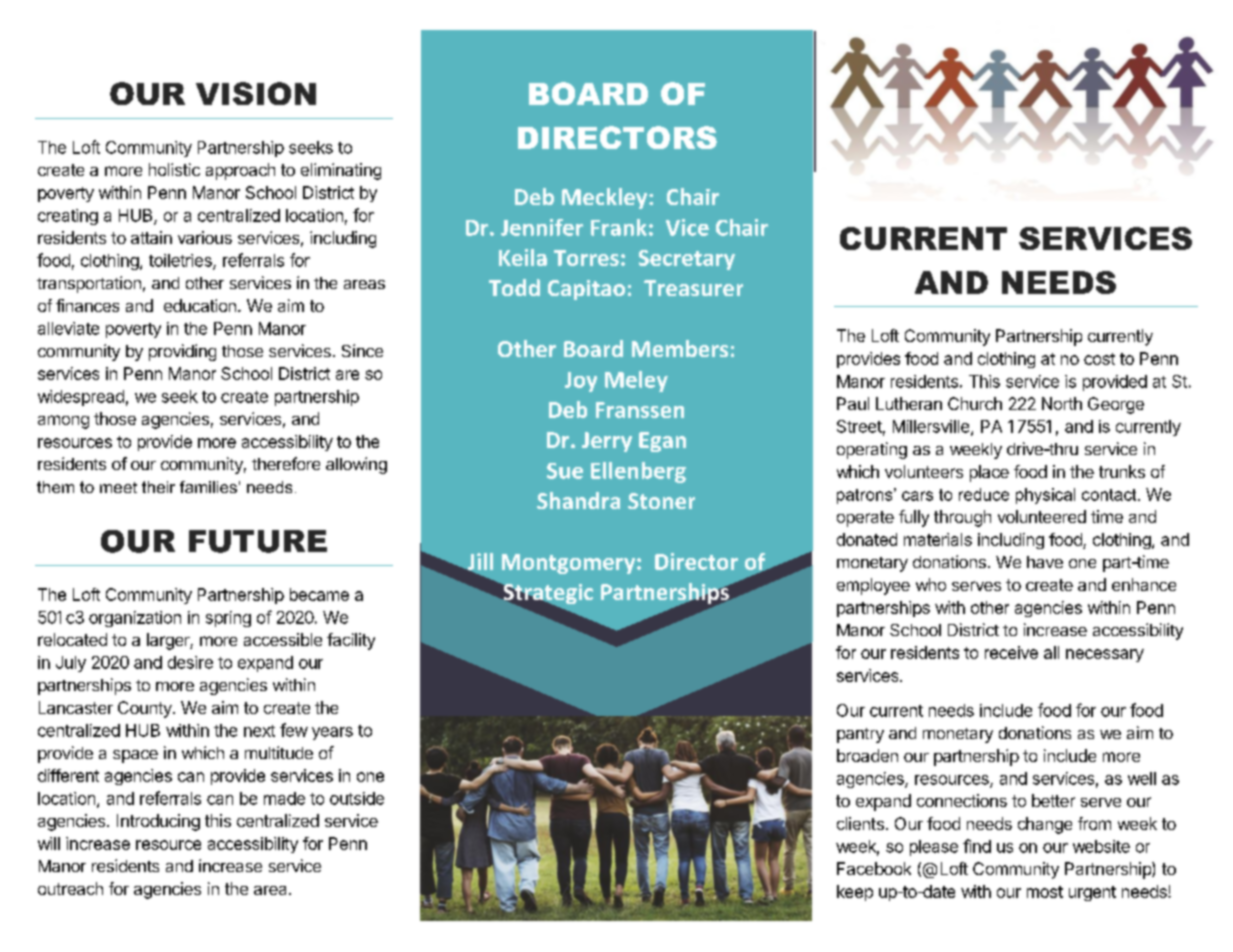  What do you see at coordinates (479, 562) in the document?
I see `Jill` at bounding box center [479, 562].
